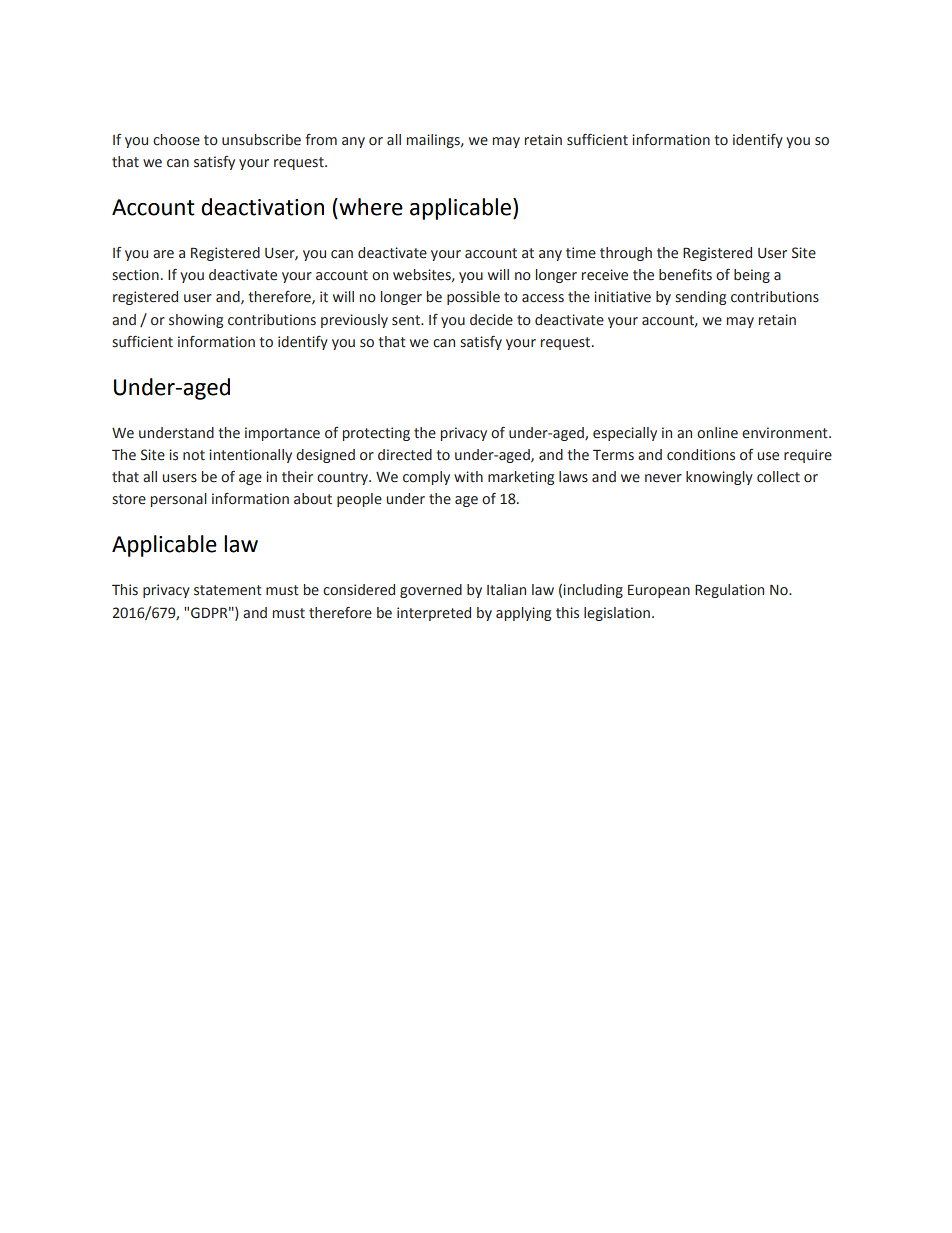  Describe the element at coordinates (431, 591) in the screenshot. I see `governed` at that location.
